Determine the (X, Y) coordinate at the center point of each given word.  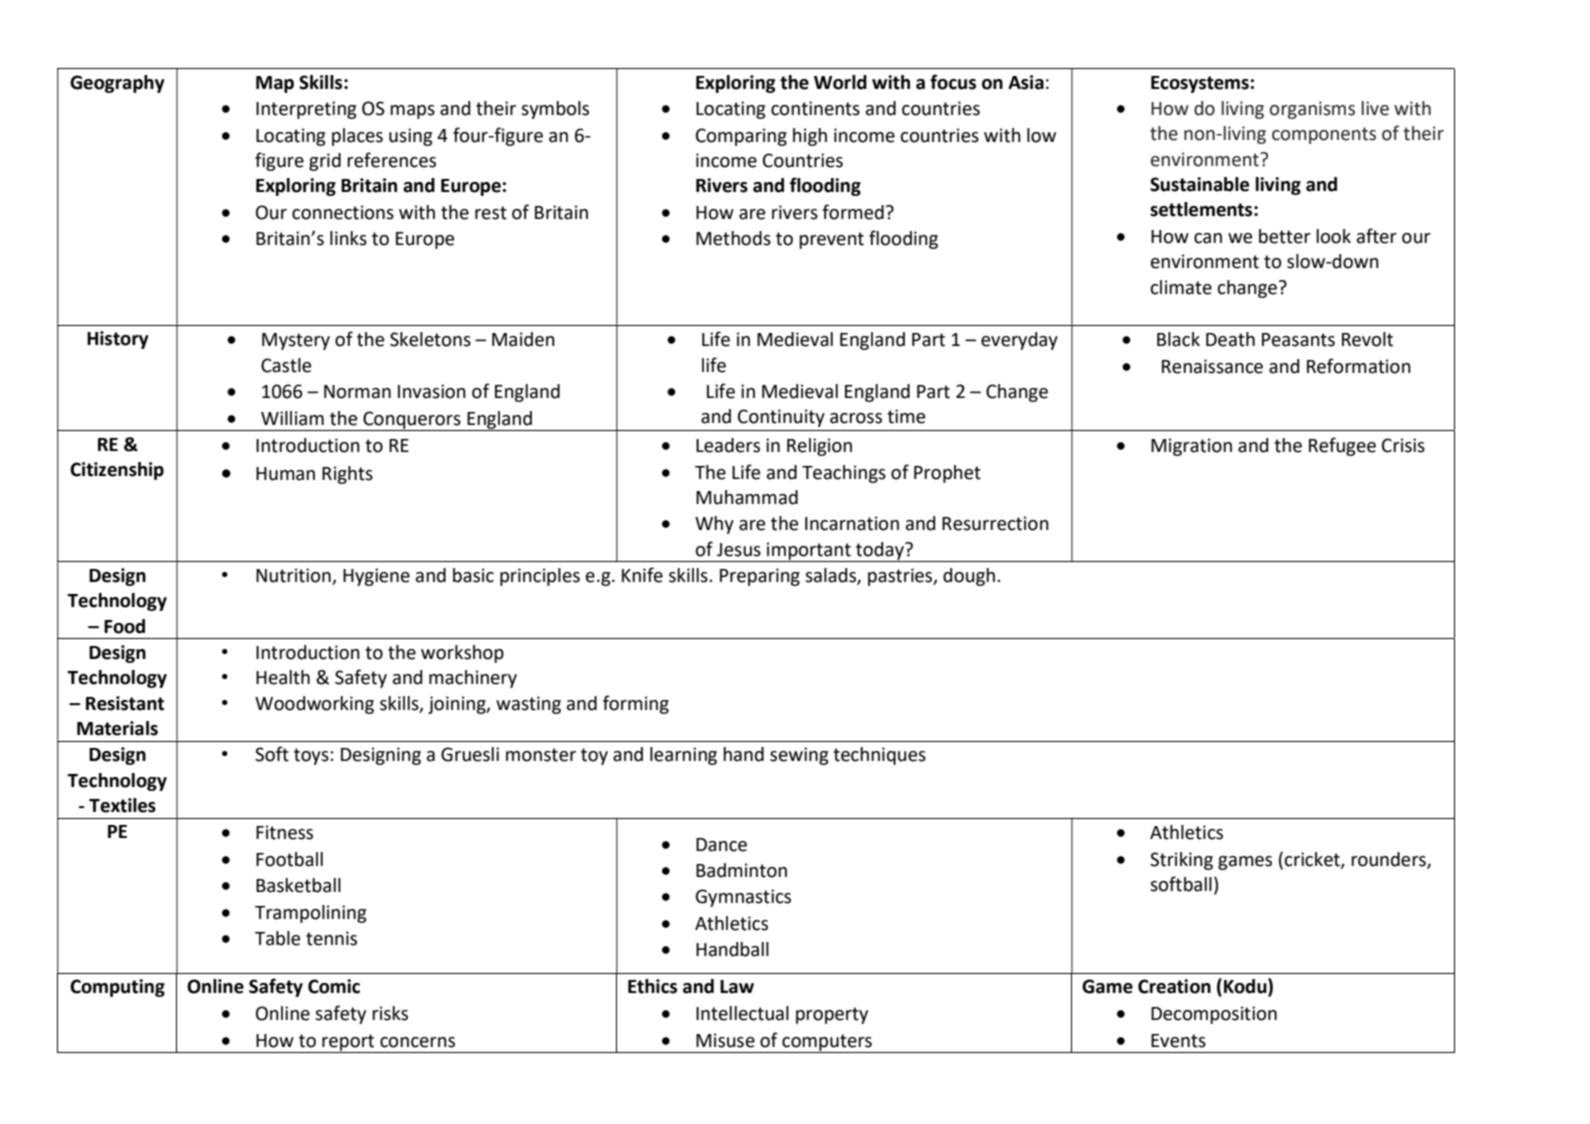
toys (312, 756)
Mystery (296, 341)
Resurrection (995, 523)
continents (815, 108)
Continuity (781, 418)
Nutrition (294, 576)
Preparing (760, 577)
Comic (334, 986)
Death (1230, 339)
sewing (799, 756)
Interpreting (306, 110)
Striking (1181, 861)
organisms (1312, 110)
